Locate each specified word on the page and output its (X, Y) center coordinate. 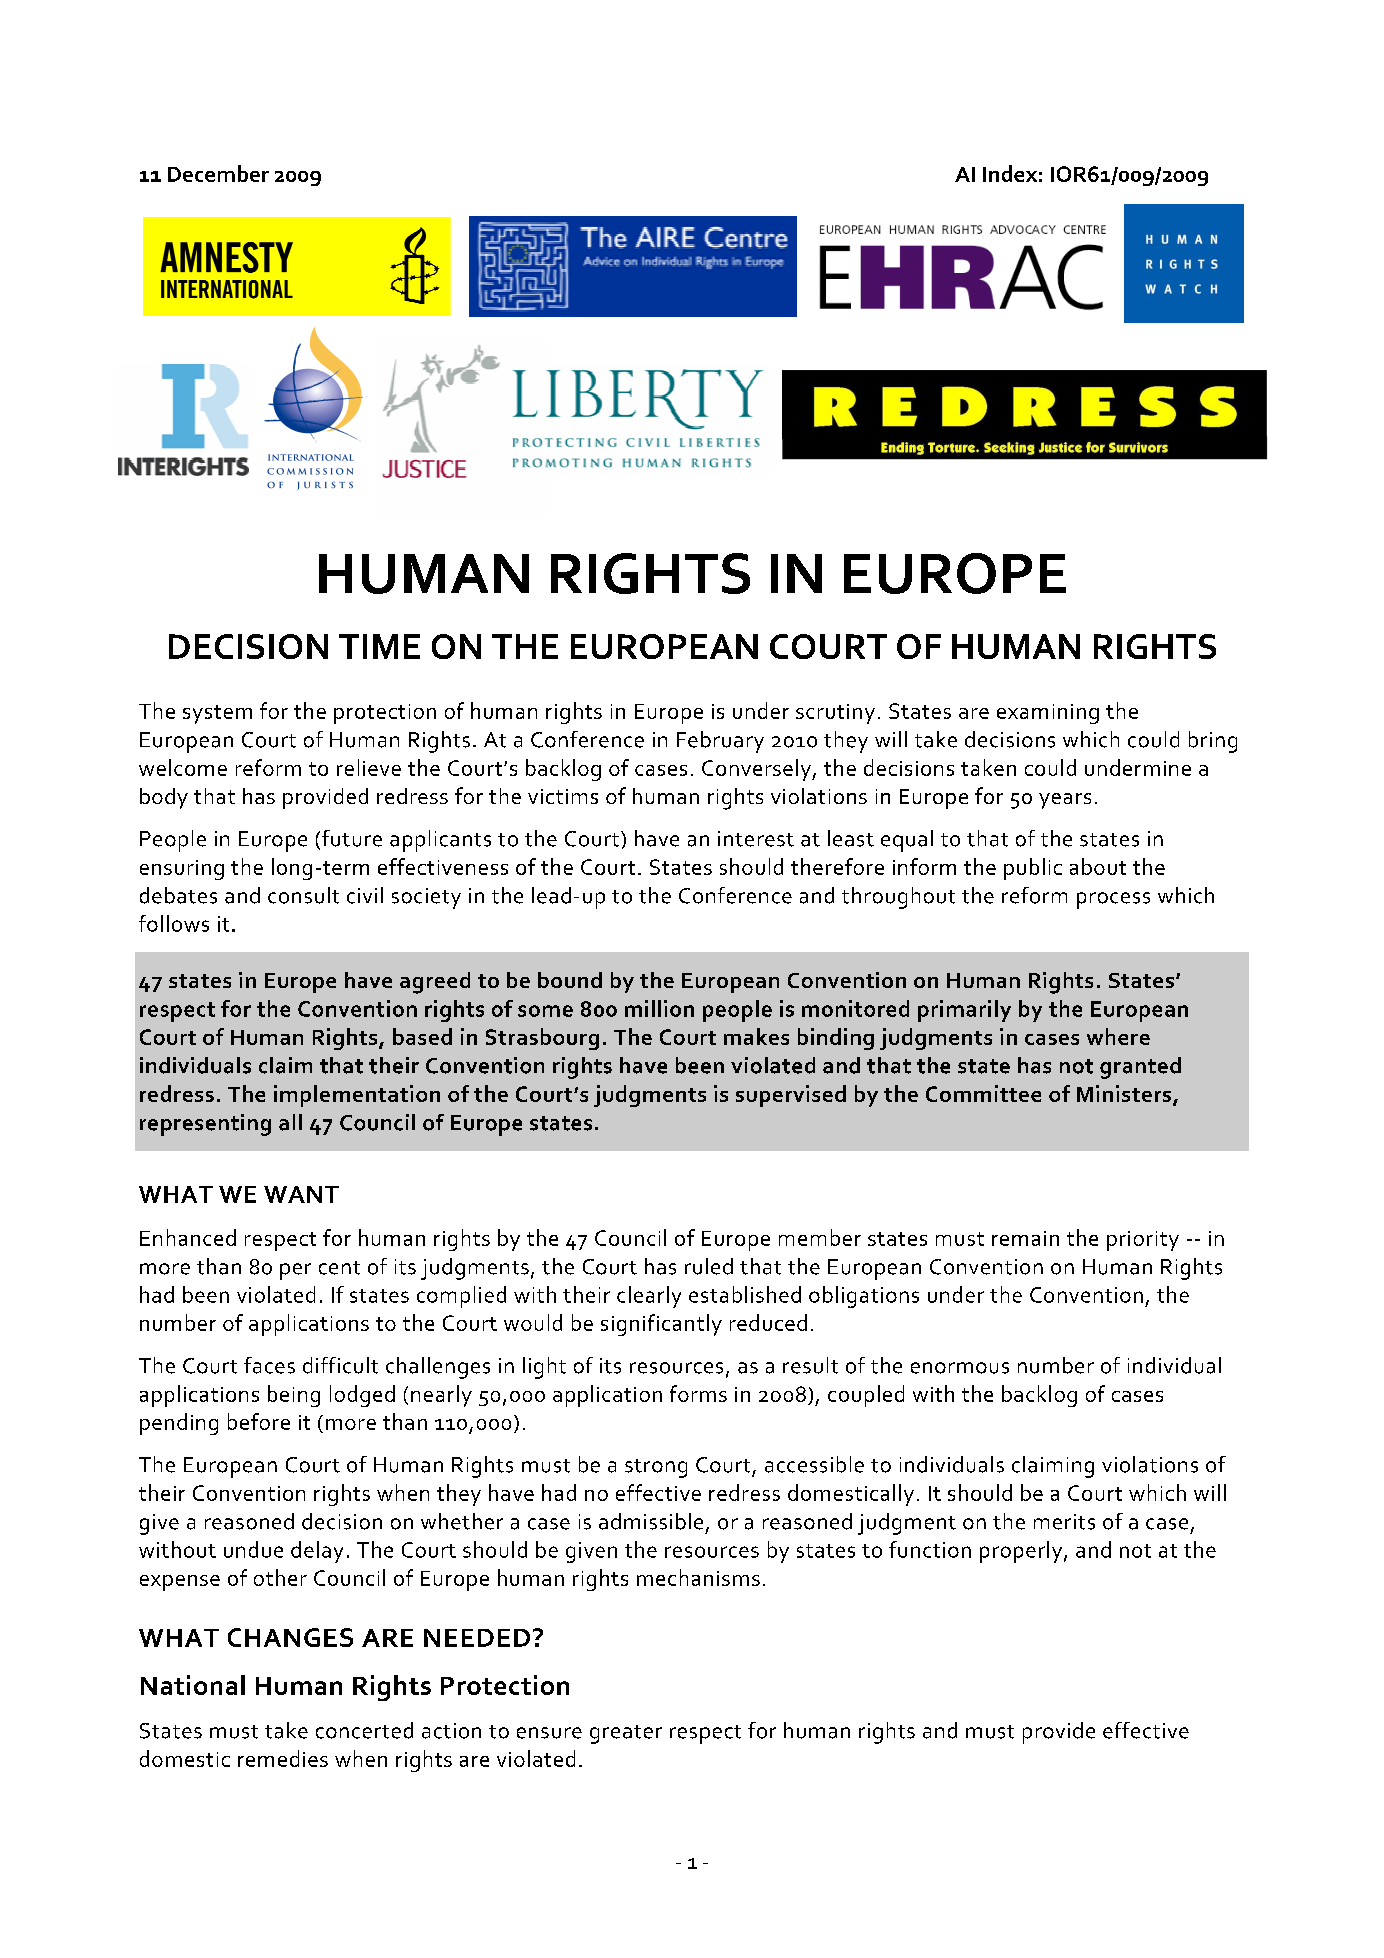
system (217, 714)
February (720, 742)
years (1065, 801)
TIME (379, 646)
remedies (283, 1758)
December (218, 173)
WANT (301, 1194)
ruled (709, 1266)
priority (1143, 1241)
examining (1048, 714)
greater (626, 1734)
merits (1064, 1522)
